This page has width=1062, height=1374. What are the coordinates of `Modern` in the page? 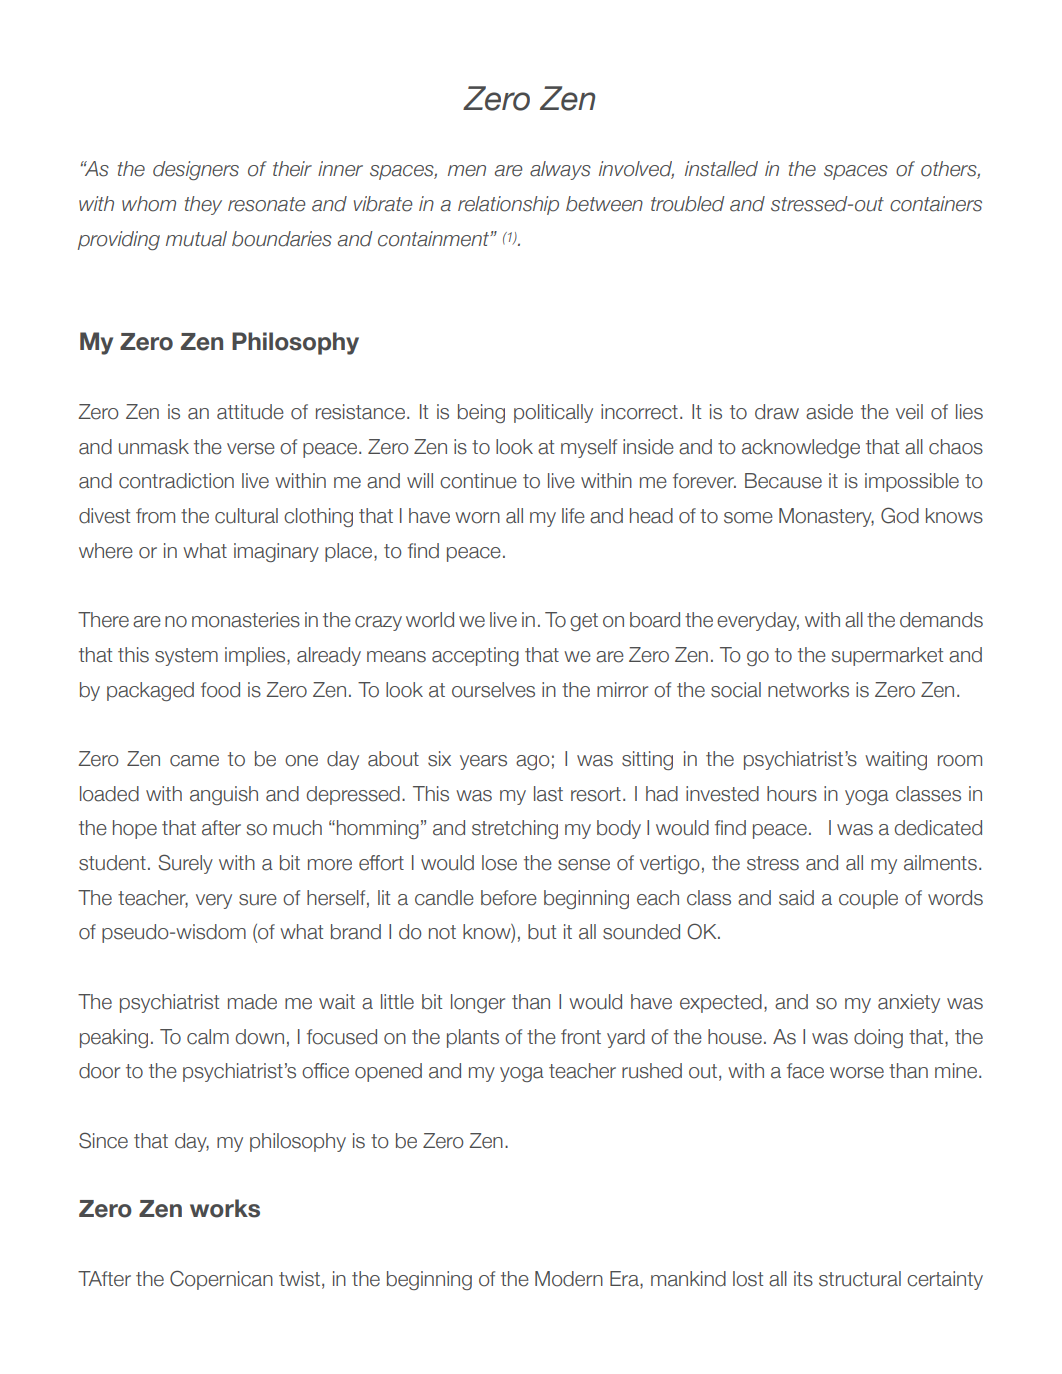 It's located at (569, 1279).
